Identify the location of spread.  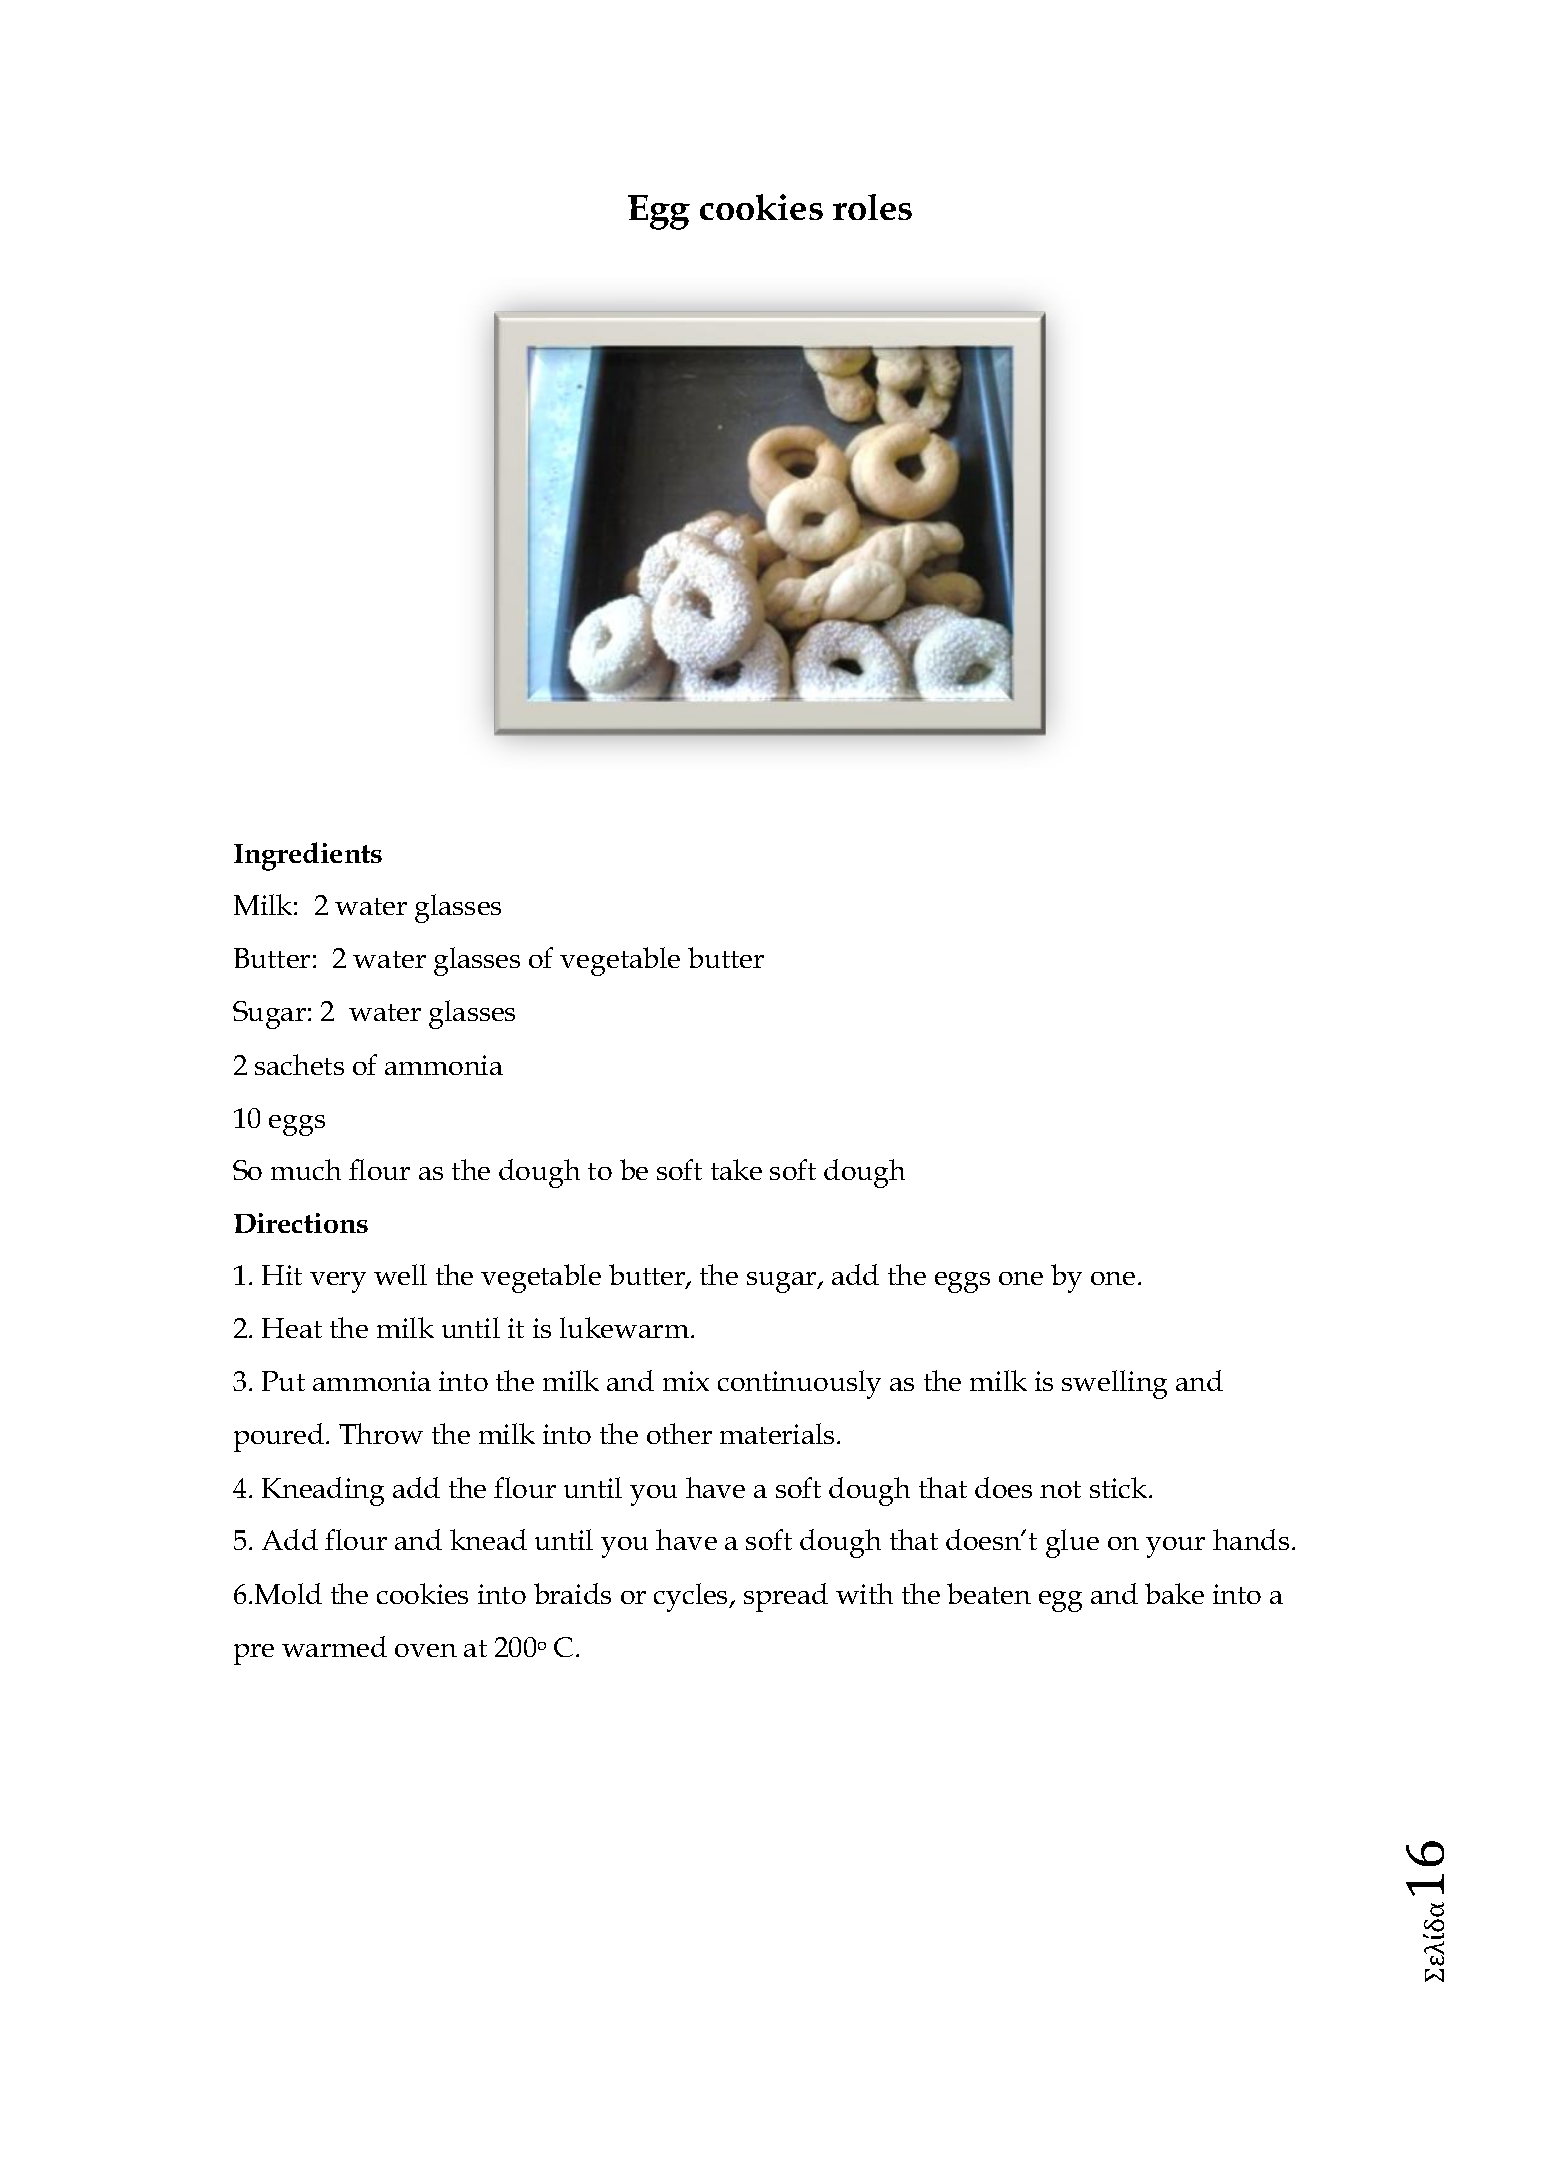
(786, 1597).
